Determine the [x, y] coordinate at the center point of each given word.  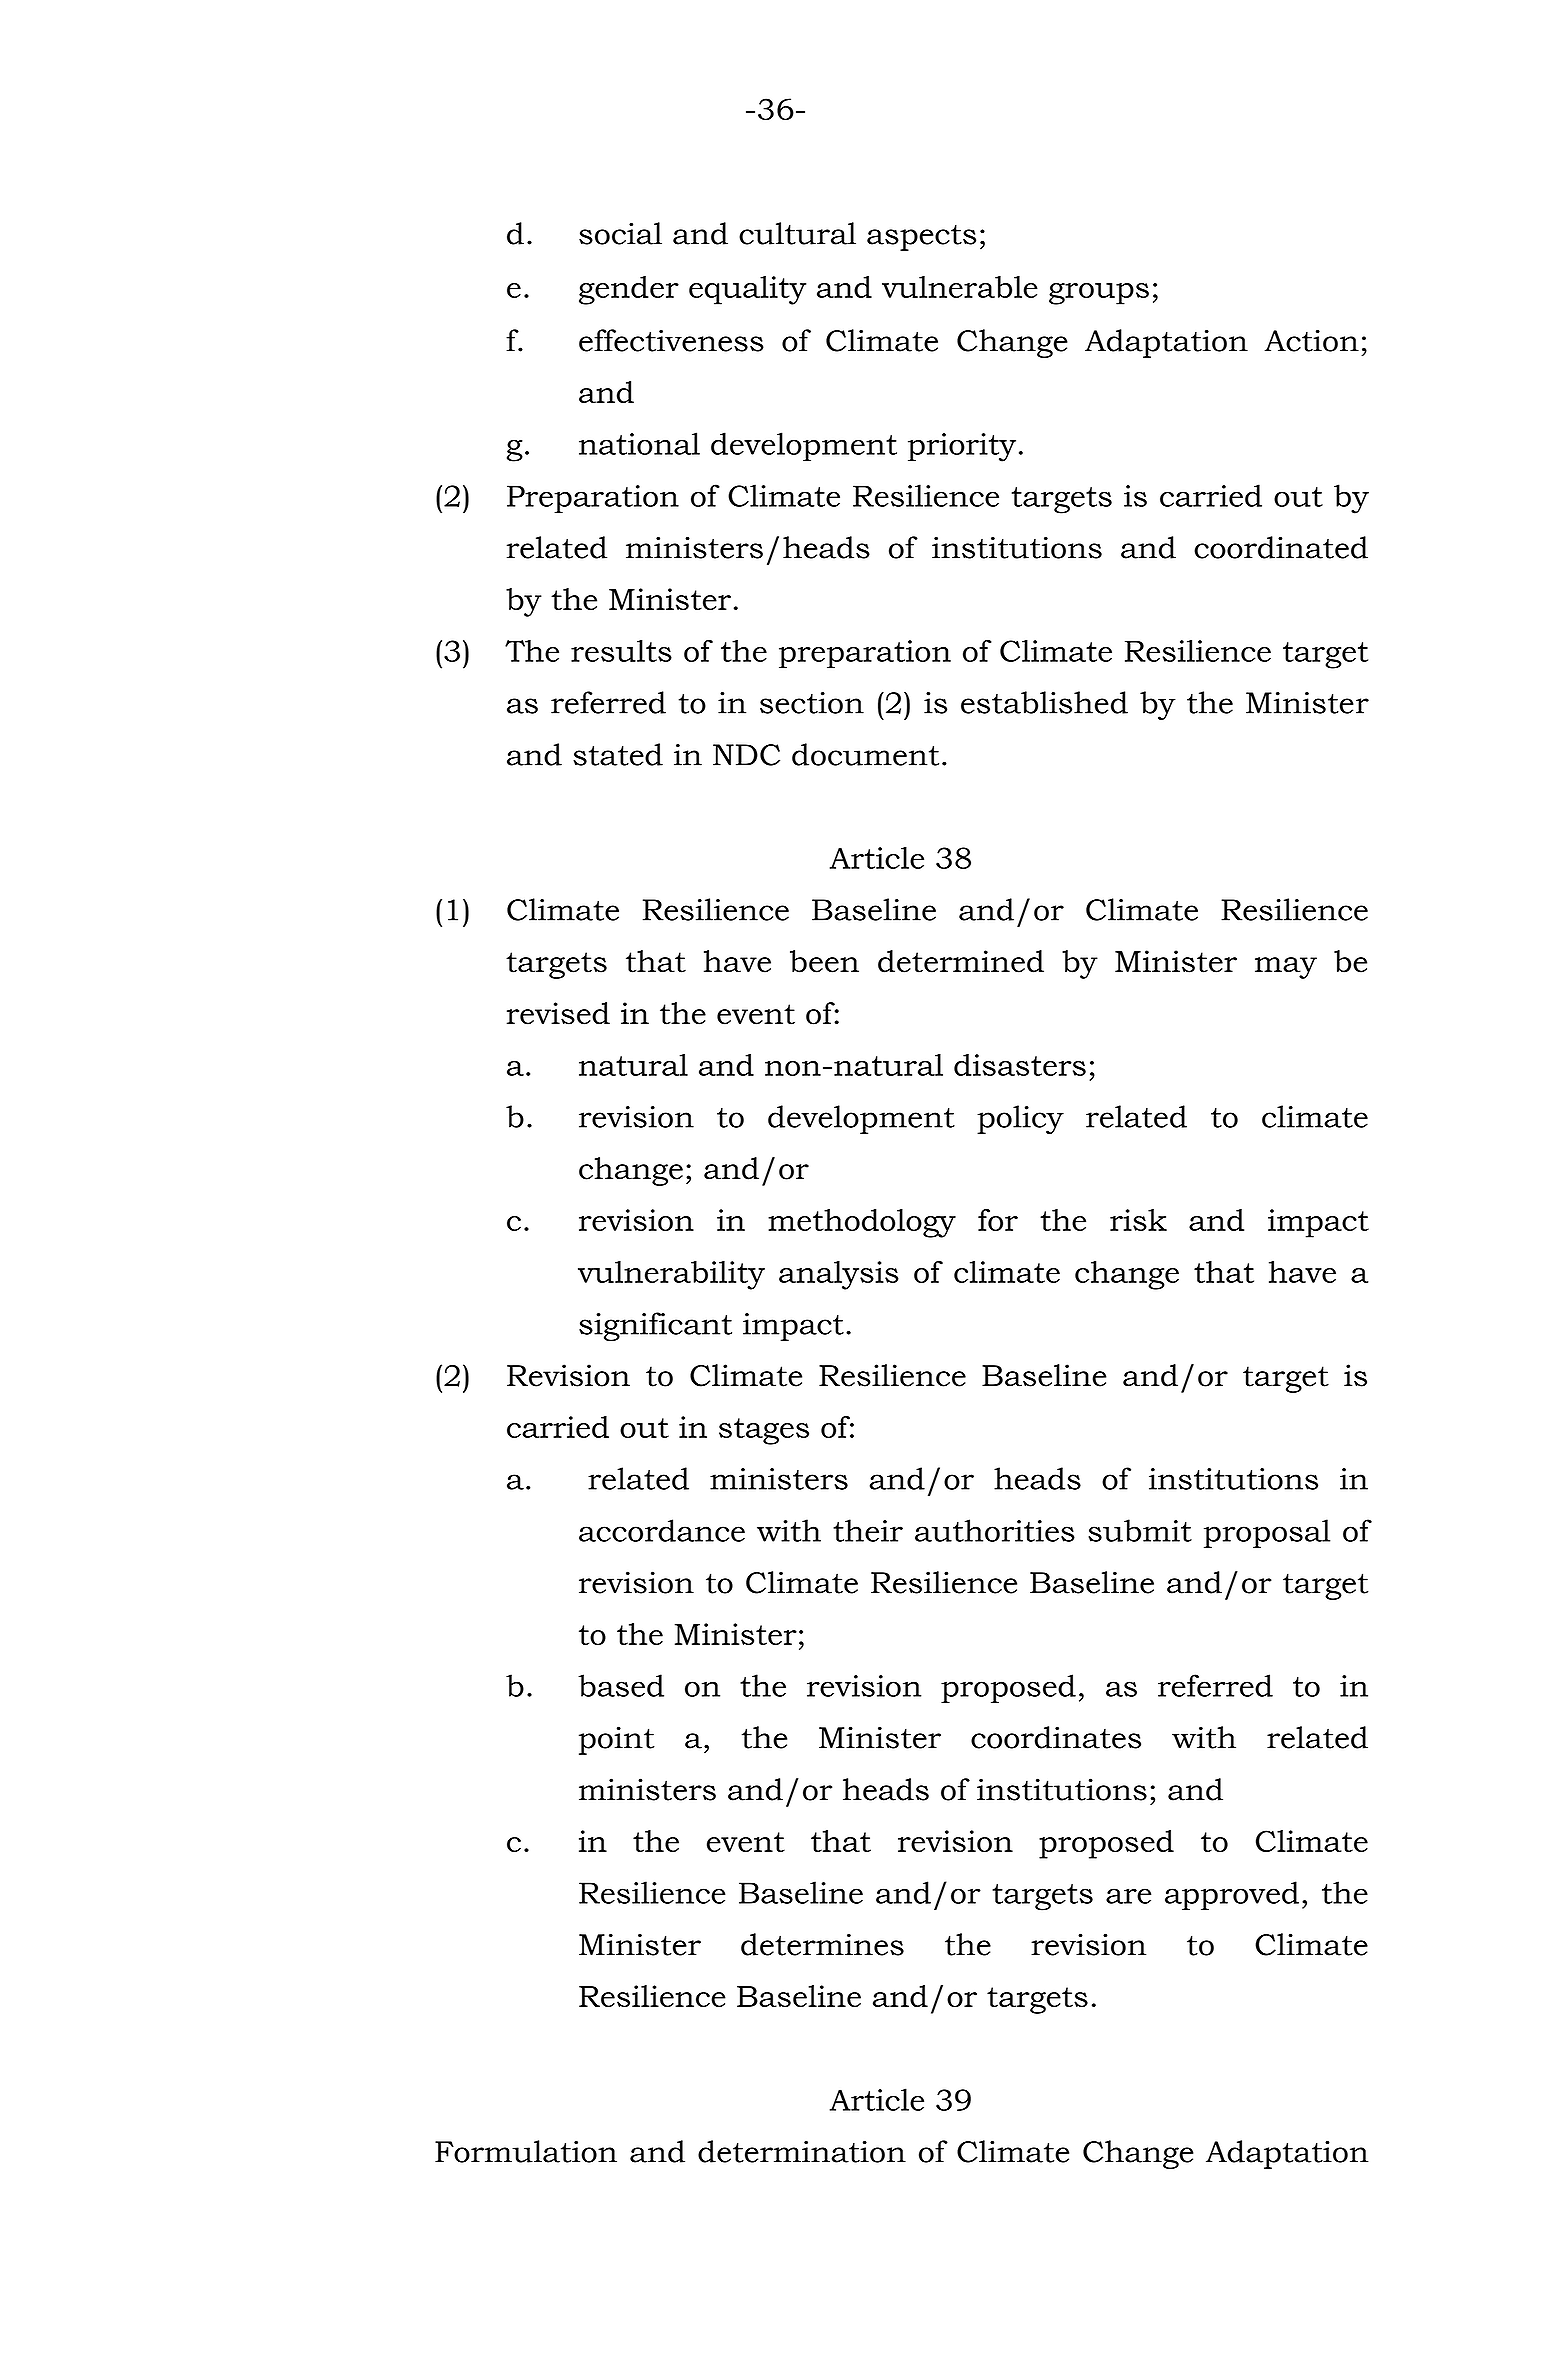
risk [1138, 1220]
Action [1312, 340]
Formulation [526, 2151]
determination [802, 2151]
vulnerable [960, 287]
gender [629, 290]
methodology [862, 1223]
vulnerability [671, 1275]
